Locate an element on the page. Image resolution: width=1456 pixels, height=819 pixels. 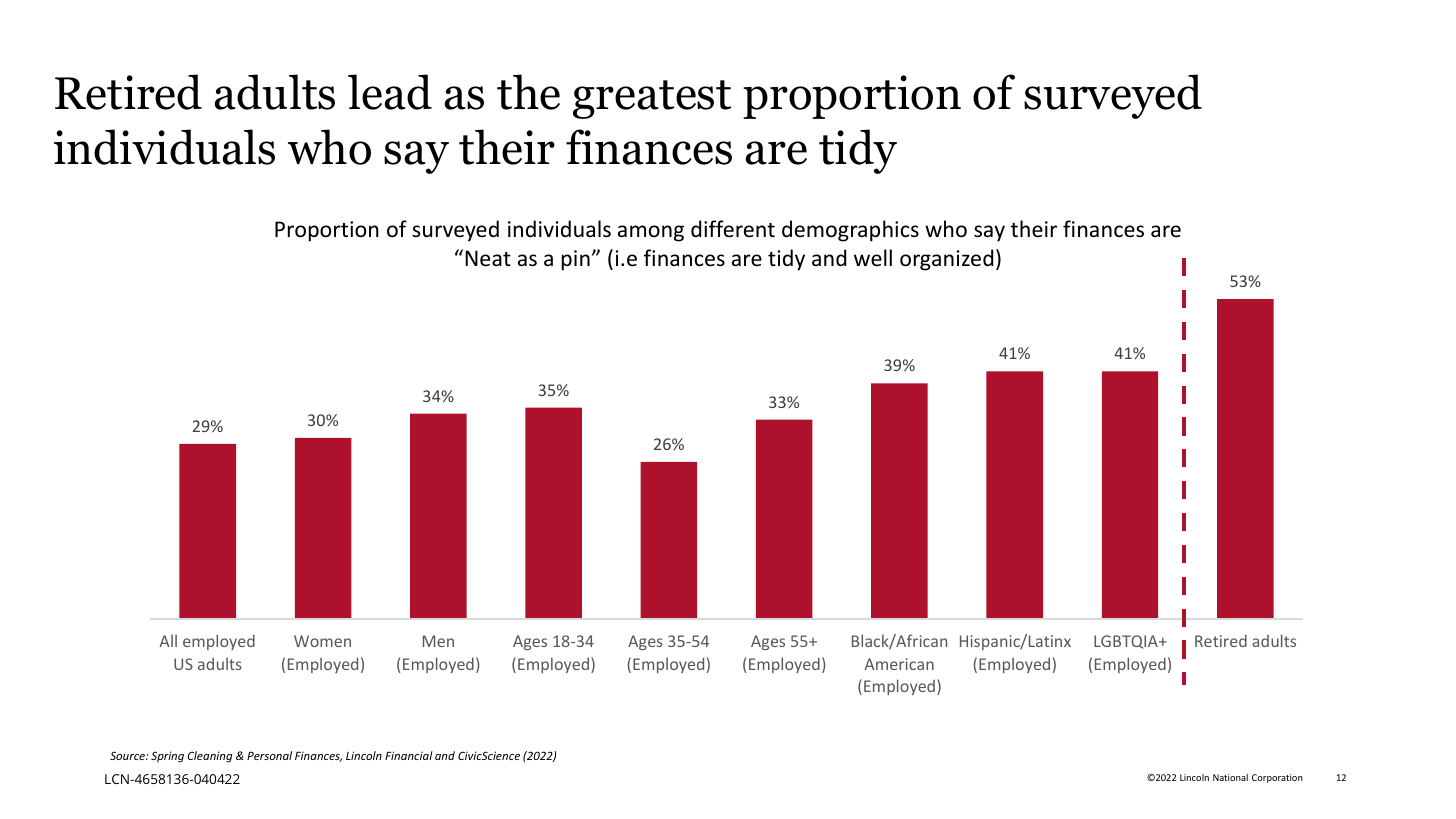
Women is located at coordinates (322, 641).
